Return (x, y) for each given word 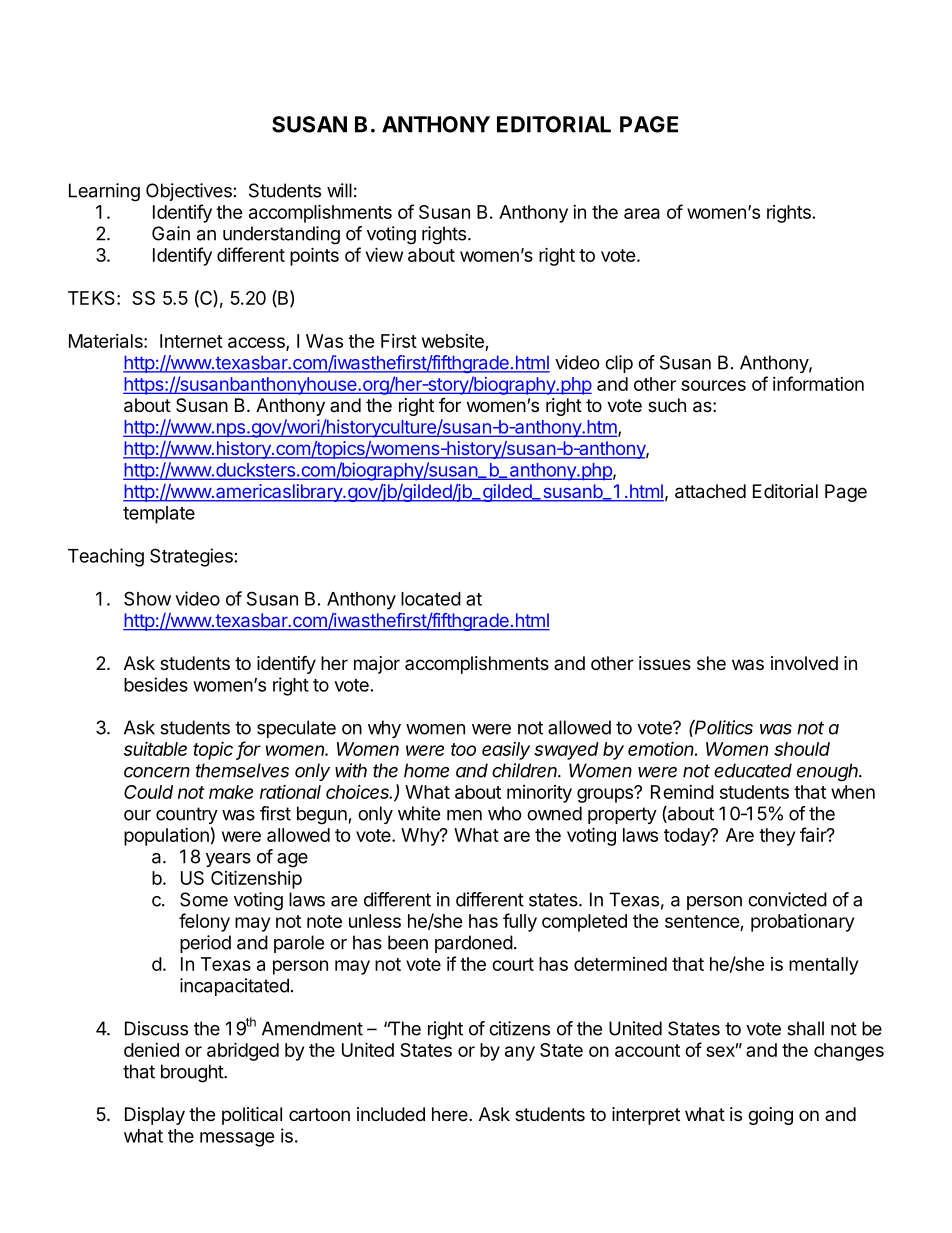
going (770, 1116)
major (377, 665)
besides (156, 684)
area (642, 213)
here (451, 1114)
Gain (171, 233)
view (384, 254)
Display (155, 1116)
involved (804, 663)
